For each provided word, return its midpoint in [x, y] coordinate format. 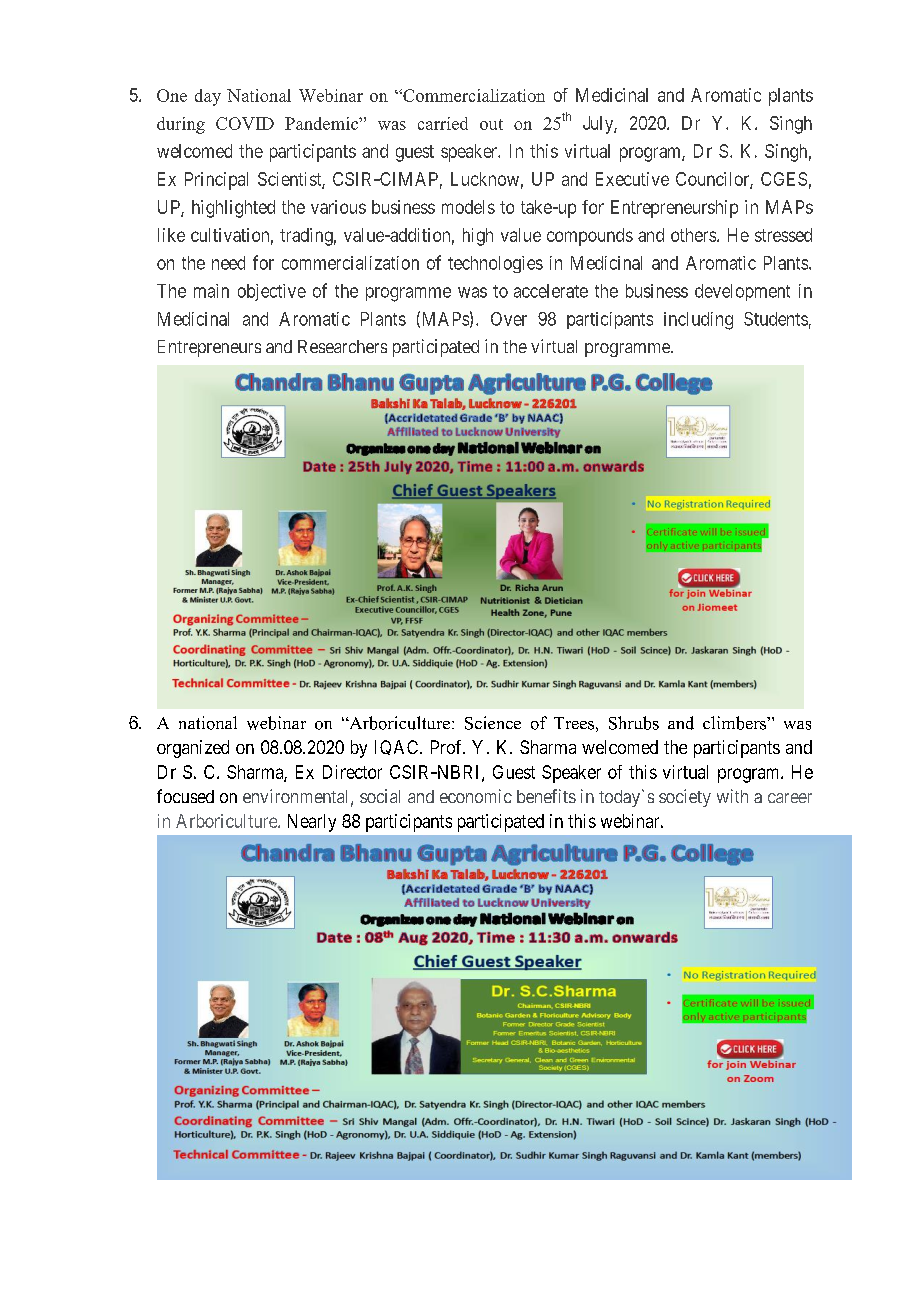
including [698, 321]
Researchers [342, 346]
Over [509, 319]
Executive [632, 179]
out [491, 124]
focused [185, 796]
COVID [245, 123]
